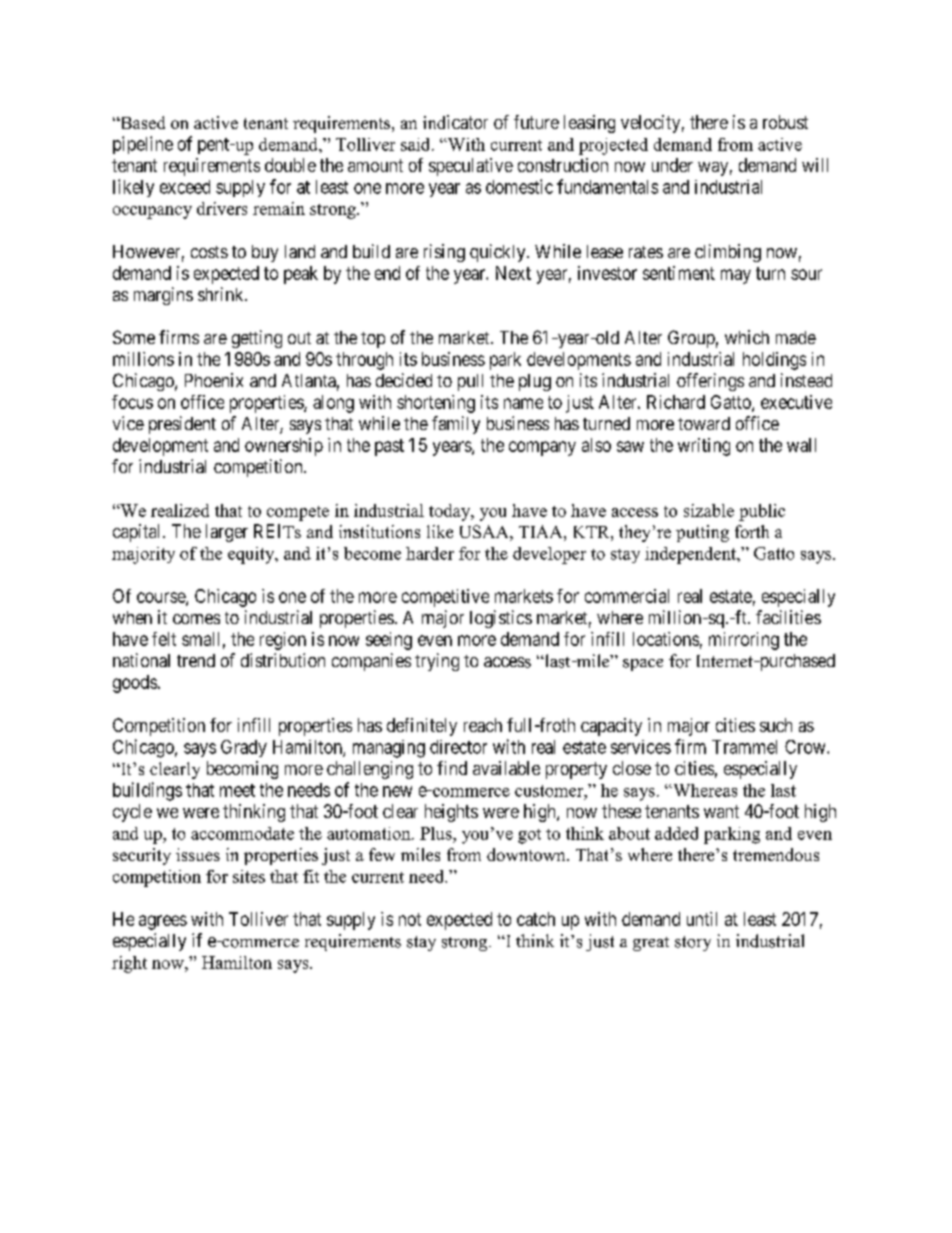 Image resolution: width=952 pixels, height=1233 pixels. Describe the element at coordinates (471, 167) in the page. I see `speculative` at that location.
